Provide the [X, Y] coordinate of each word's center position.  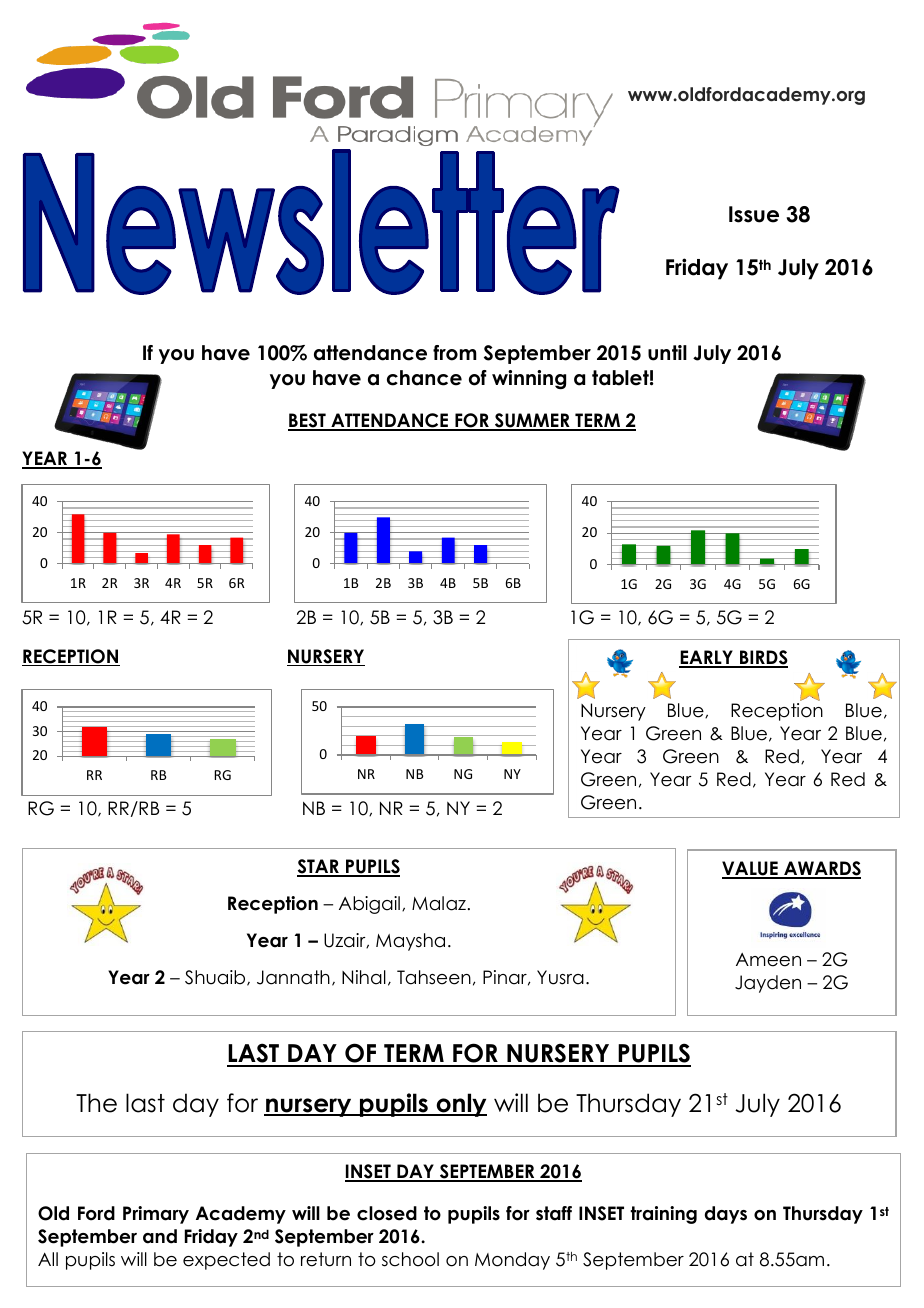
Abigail [369, 905]
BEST [308, 421]
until [667, 353]
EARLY [707, 658]
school [410, 1259]
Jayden [768, 984]
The [96, 1103]
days [726, 1215]
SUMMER [532, 421]
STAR [319, 868]
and [160, 1236]
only [460, 1105]
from [455, 353]
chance [424, 378]
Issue [754, 214]
